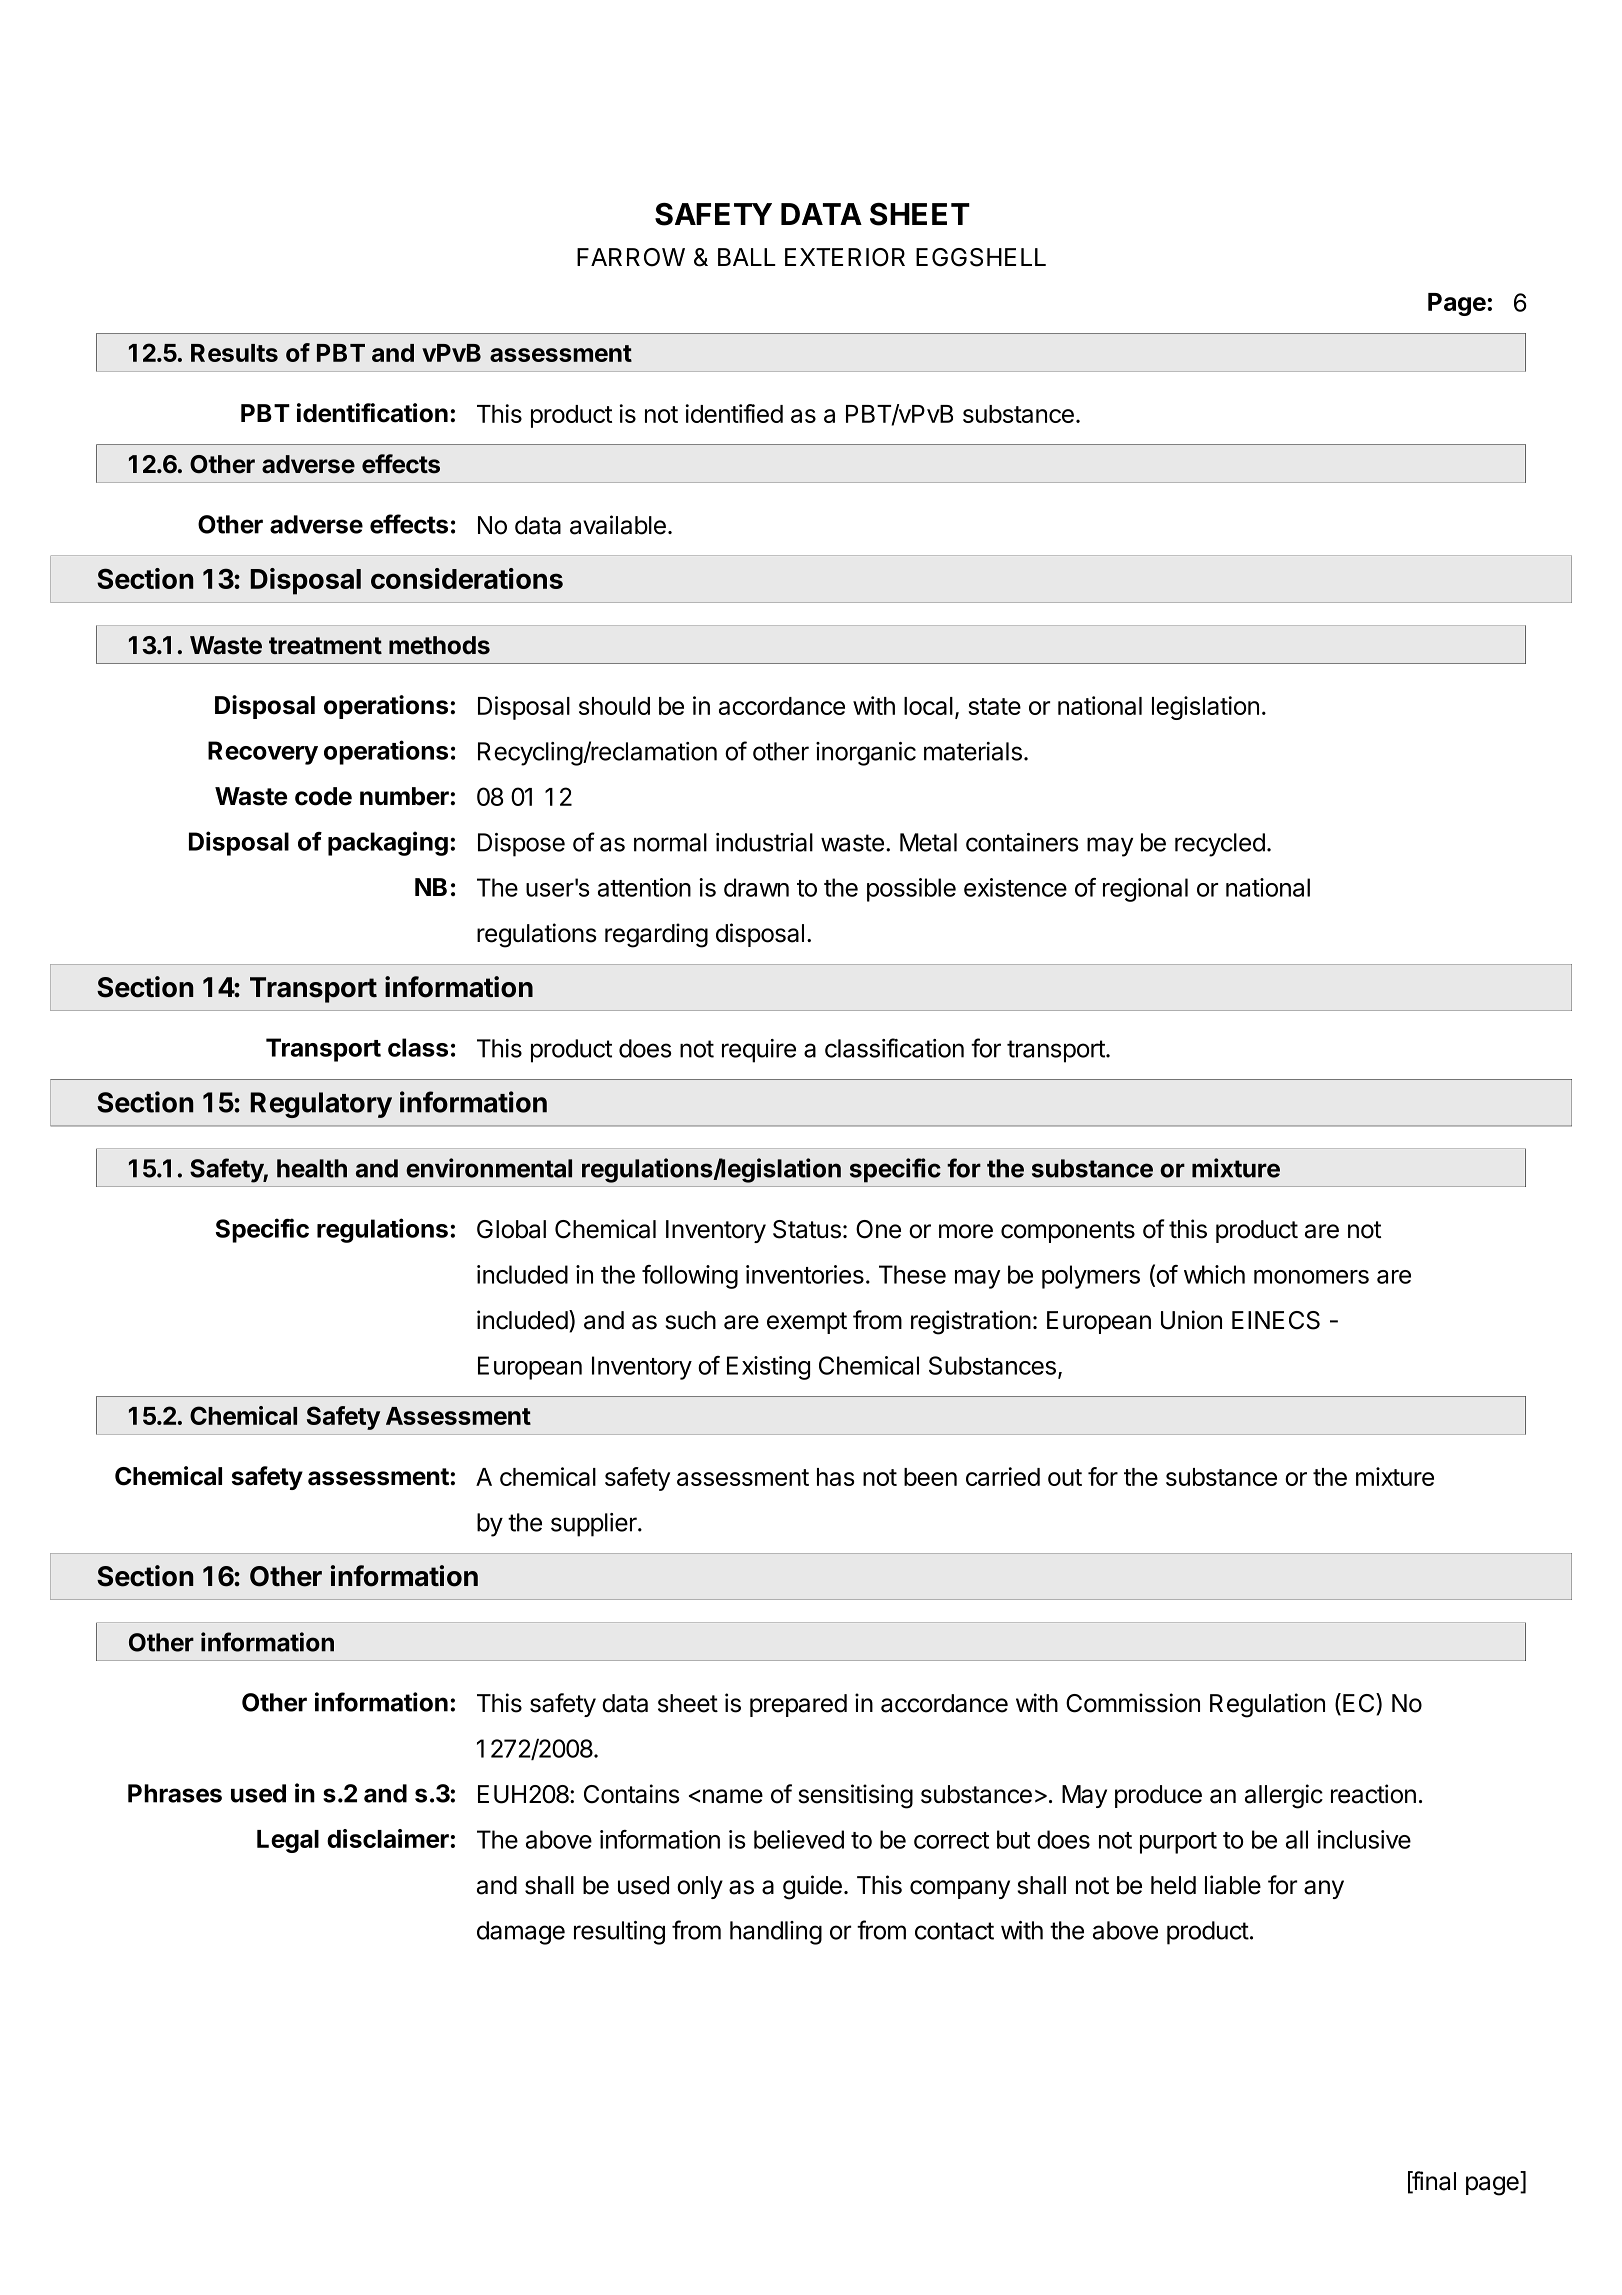  I want to click on out, so click(1065, 1477).
